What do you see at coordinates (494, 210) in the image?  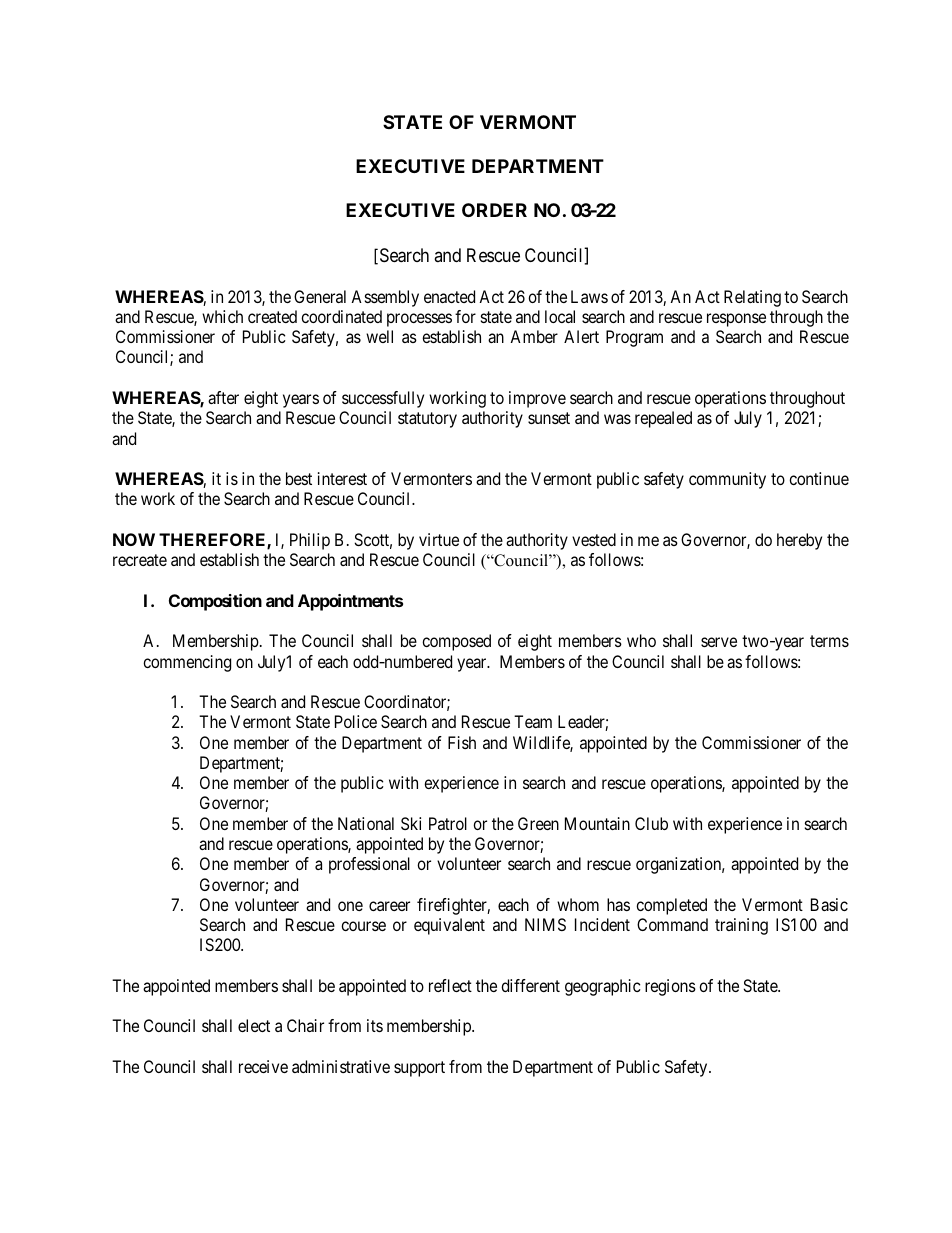 I see `ORDER` at bounding box center [494, 210].
